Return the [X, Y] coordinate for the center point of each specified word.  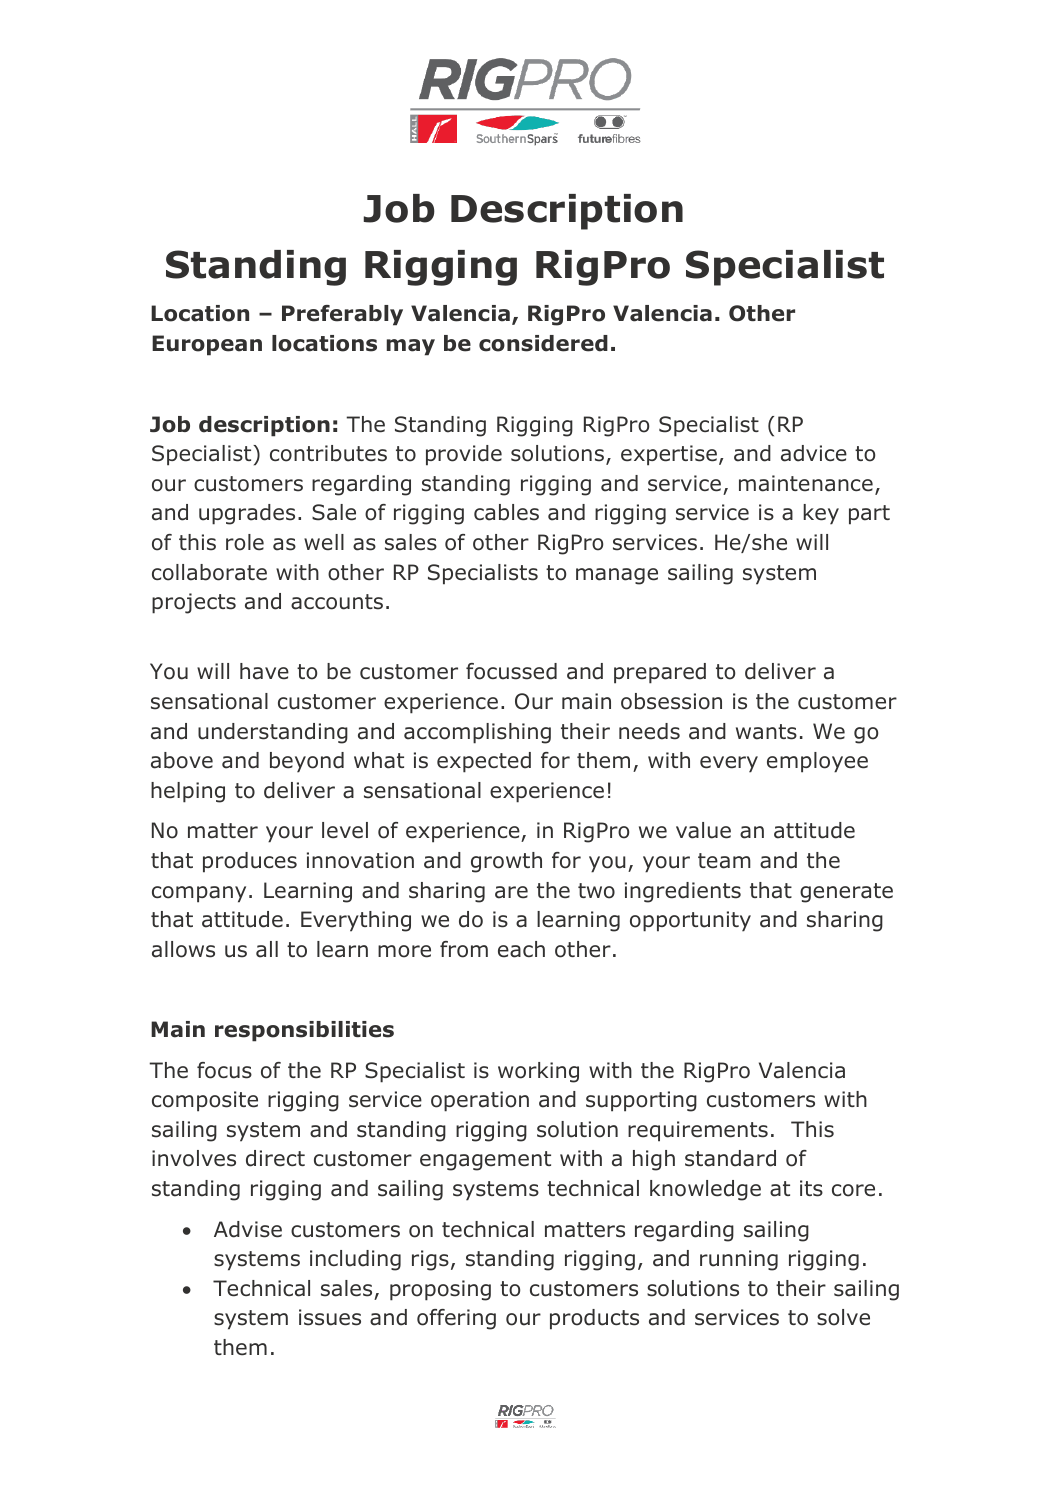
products [594, 1319]
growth [506, 862]
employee [817, 762]
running [739, 1260]
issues [330, 1317]
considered [543, 343]
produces [250, 862]
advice [814, 453]
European [207, 345]
